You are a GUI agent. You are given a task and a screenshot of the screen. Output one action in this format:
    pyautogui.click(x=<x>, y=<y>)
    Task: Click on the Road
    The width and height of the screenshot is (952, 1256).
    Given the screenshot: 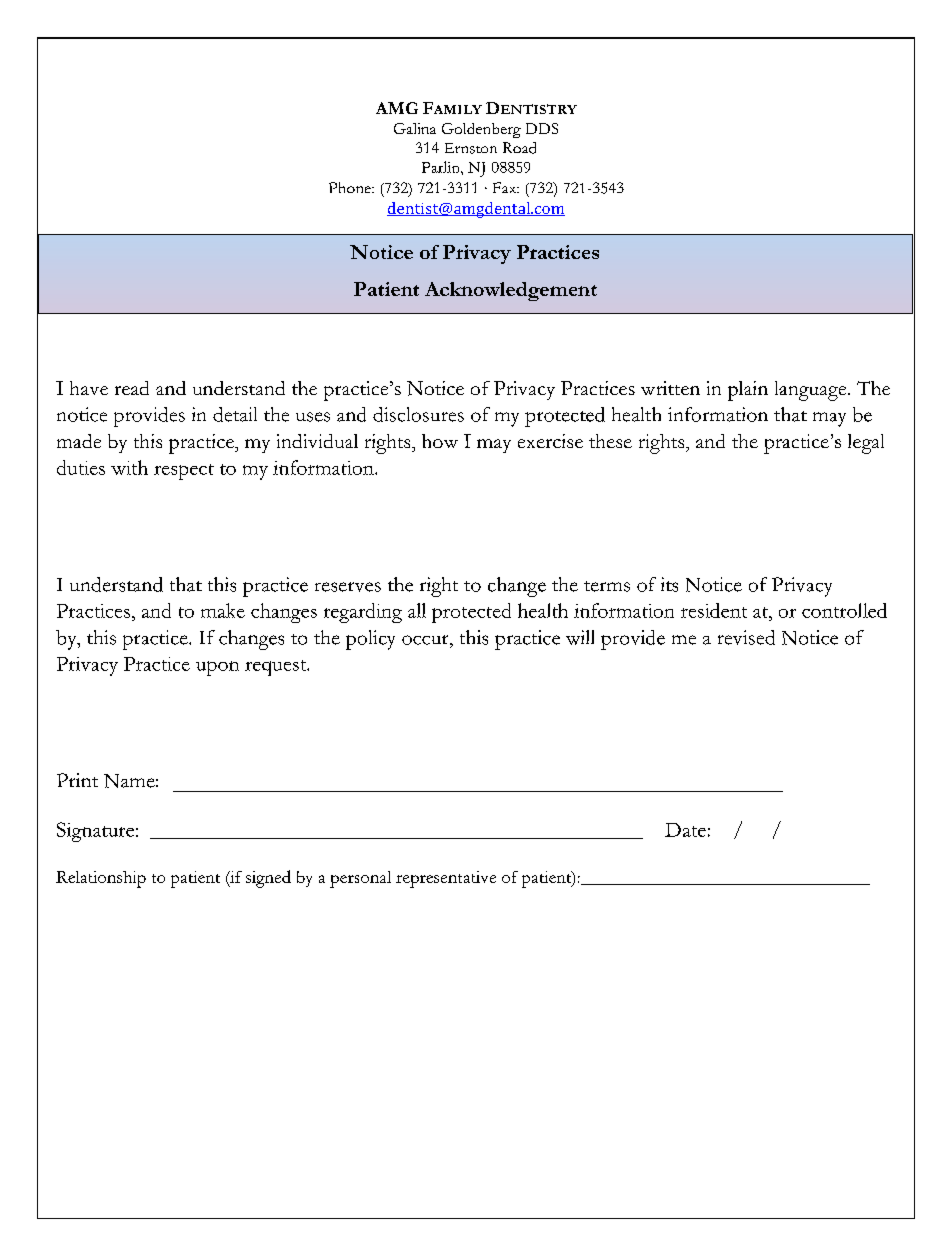 What is the action you would take?
    pyautogui.click(x=519, y=148)
